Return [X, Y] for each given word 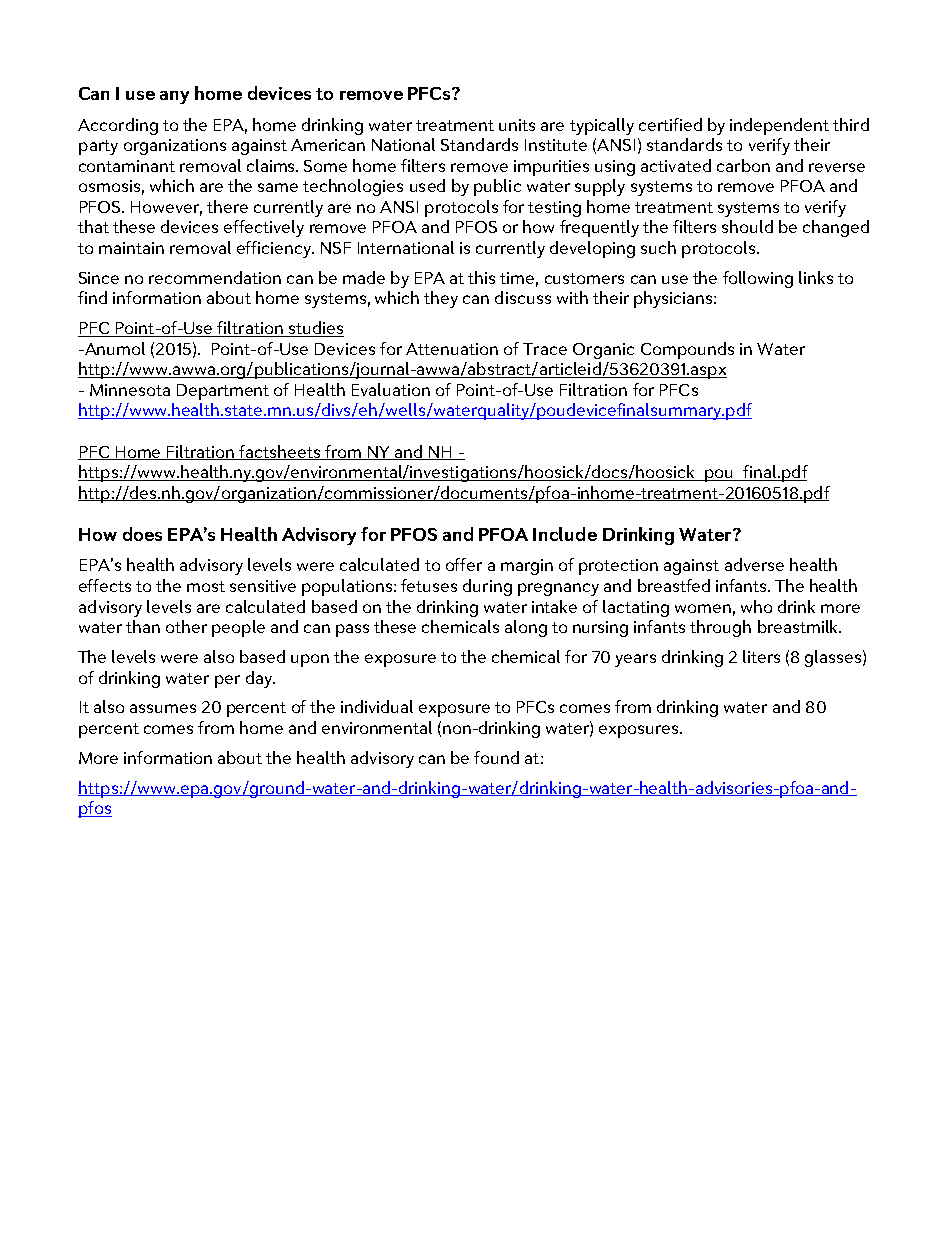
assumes [163, 708]
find [92, 297]
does [142, 534]
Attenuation [452, 349]
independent [779, 126]
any [174, 97]
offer [464, 564]
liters [761, 656]
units [517, 125]
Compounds [687, 350]
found [496, 757]
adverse [754, 564]
